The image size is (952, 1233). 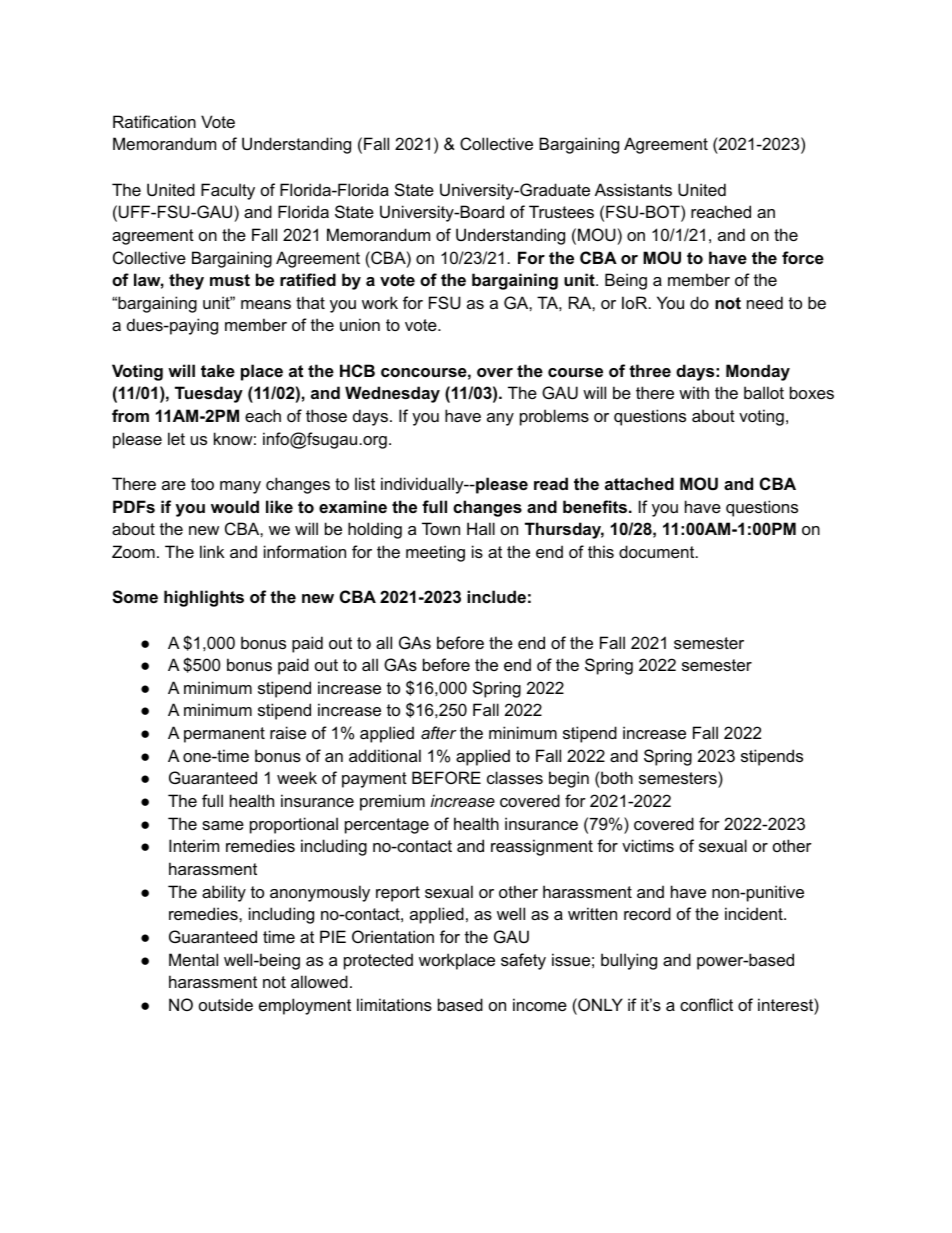 What do you see at coordinates (202, 484) in the page?
I see `too` at bounding box center [202, 484].
